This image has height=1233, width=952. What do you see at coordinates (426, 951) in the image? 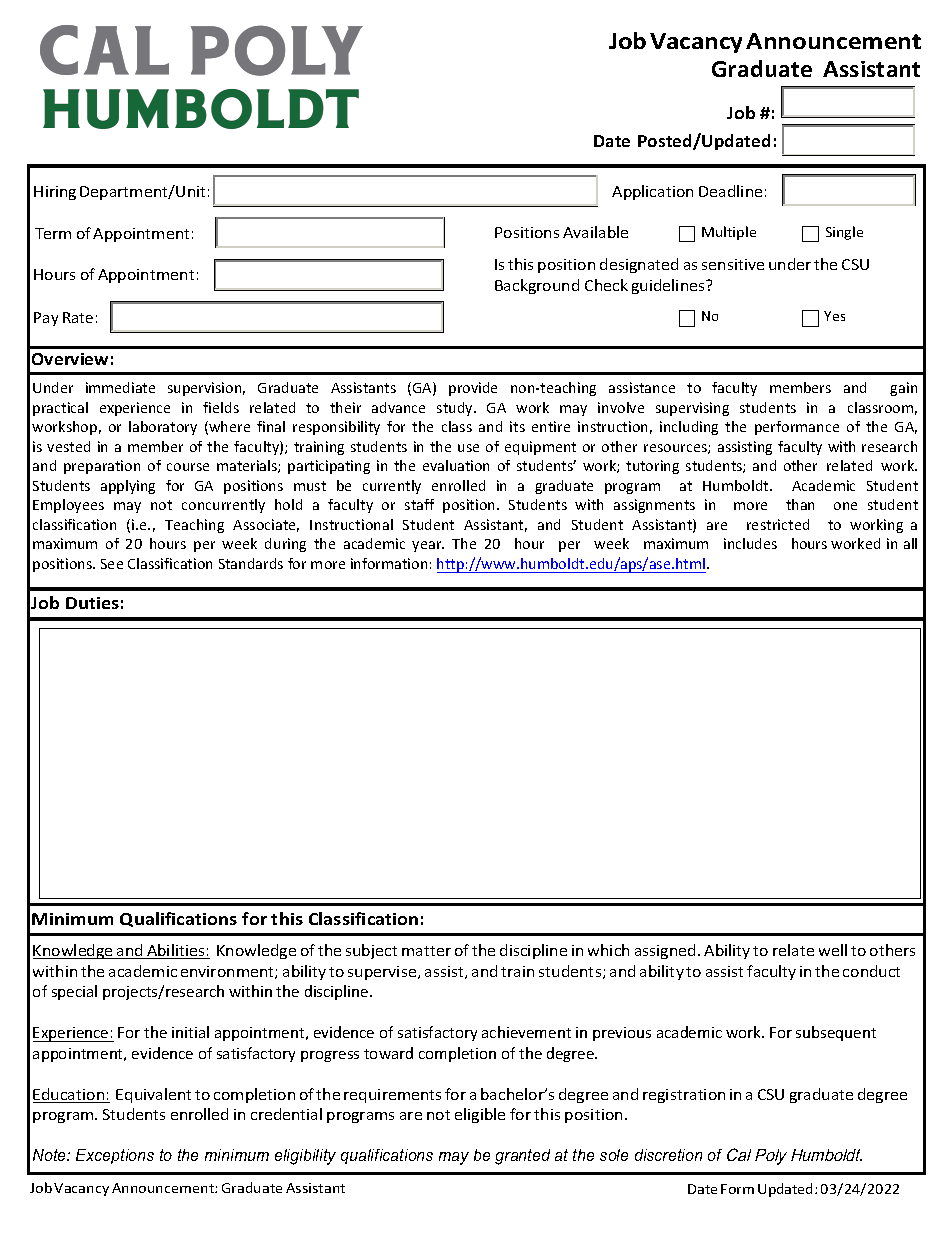
I see `matter` at bounding box center [426, 951].
